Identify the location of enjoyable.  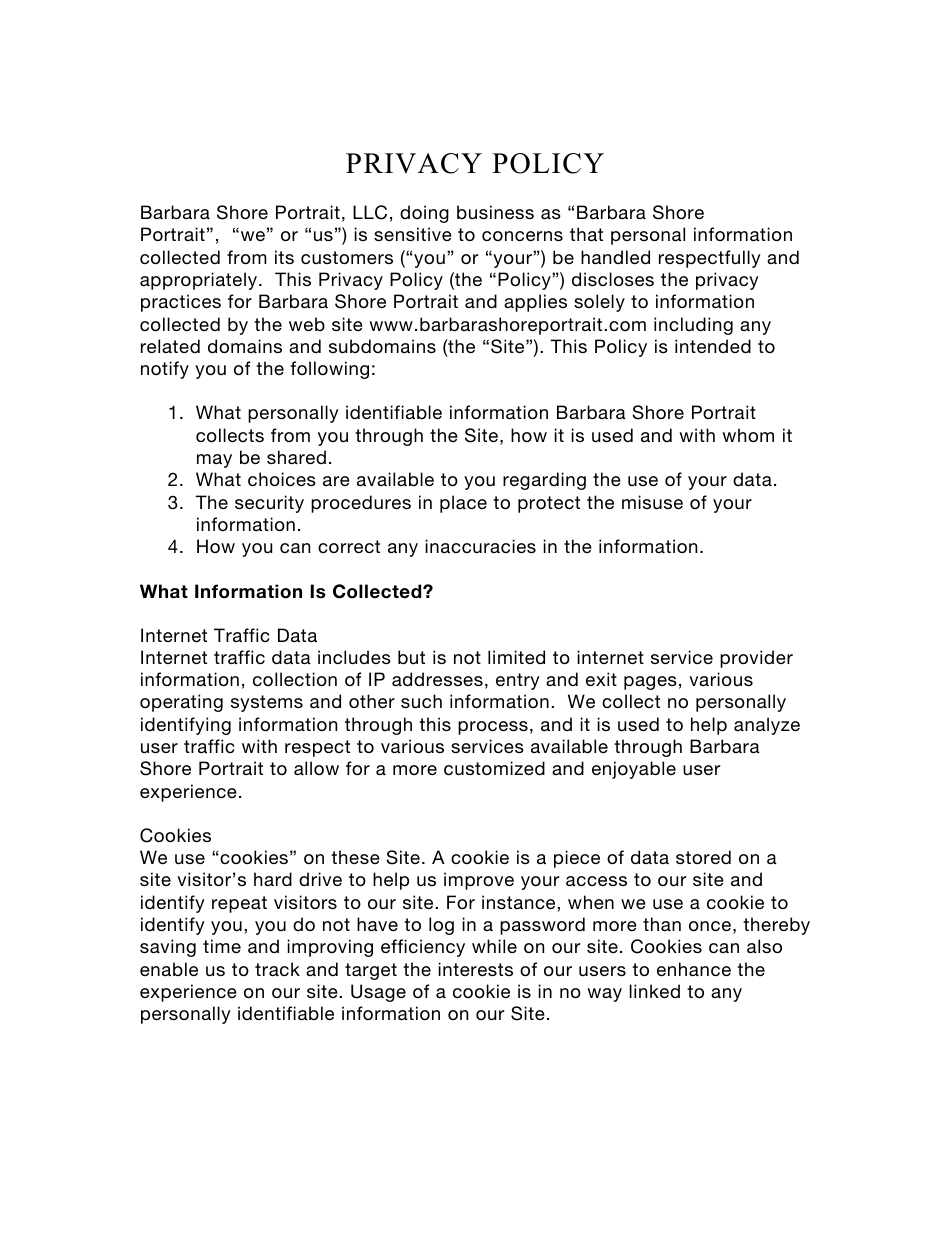
(634, 770).
